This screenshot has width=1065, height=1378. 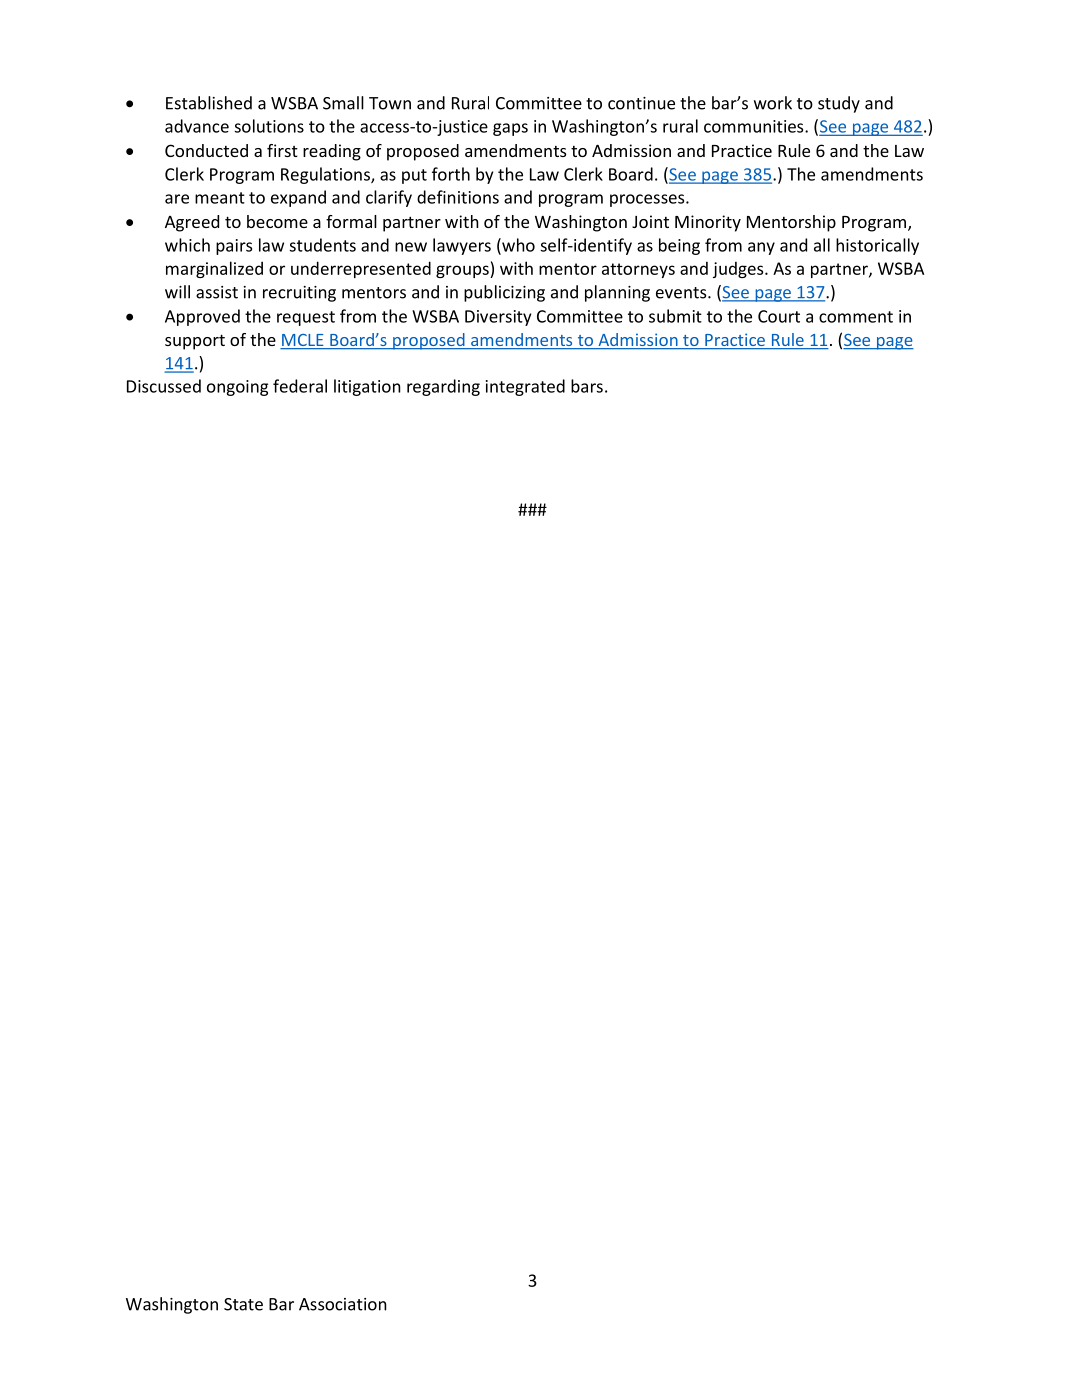 What do you see at coordinates (587, 386) in the screenshot?
I see `bars` at bounding box center [587, 386].
